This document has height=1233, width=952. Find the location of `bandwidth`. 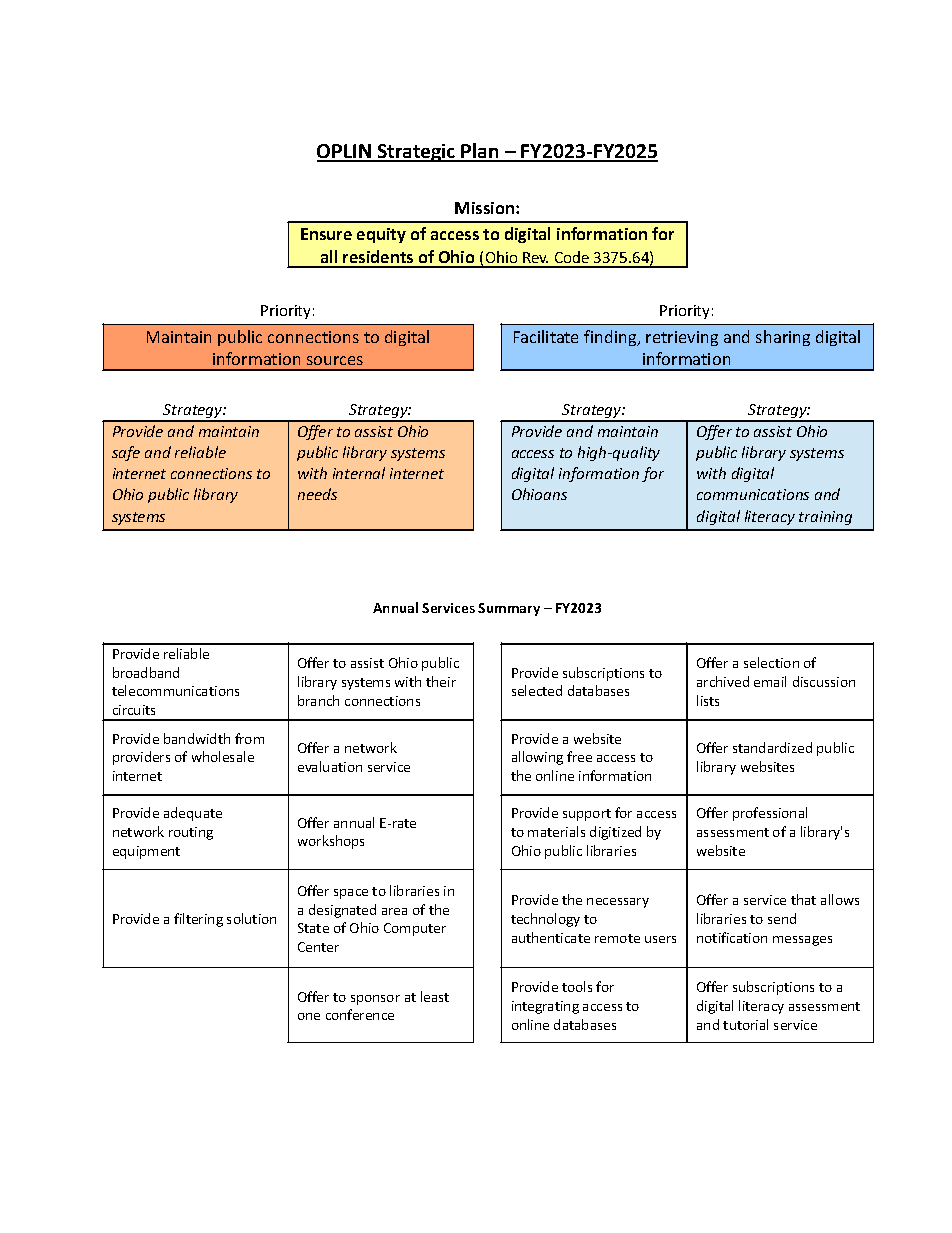

bandwidth is located at coordinates (197, 738).
